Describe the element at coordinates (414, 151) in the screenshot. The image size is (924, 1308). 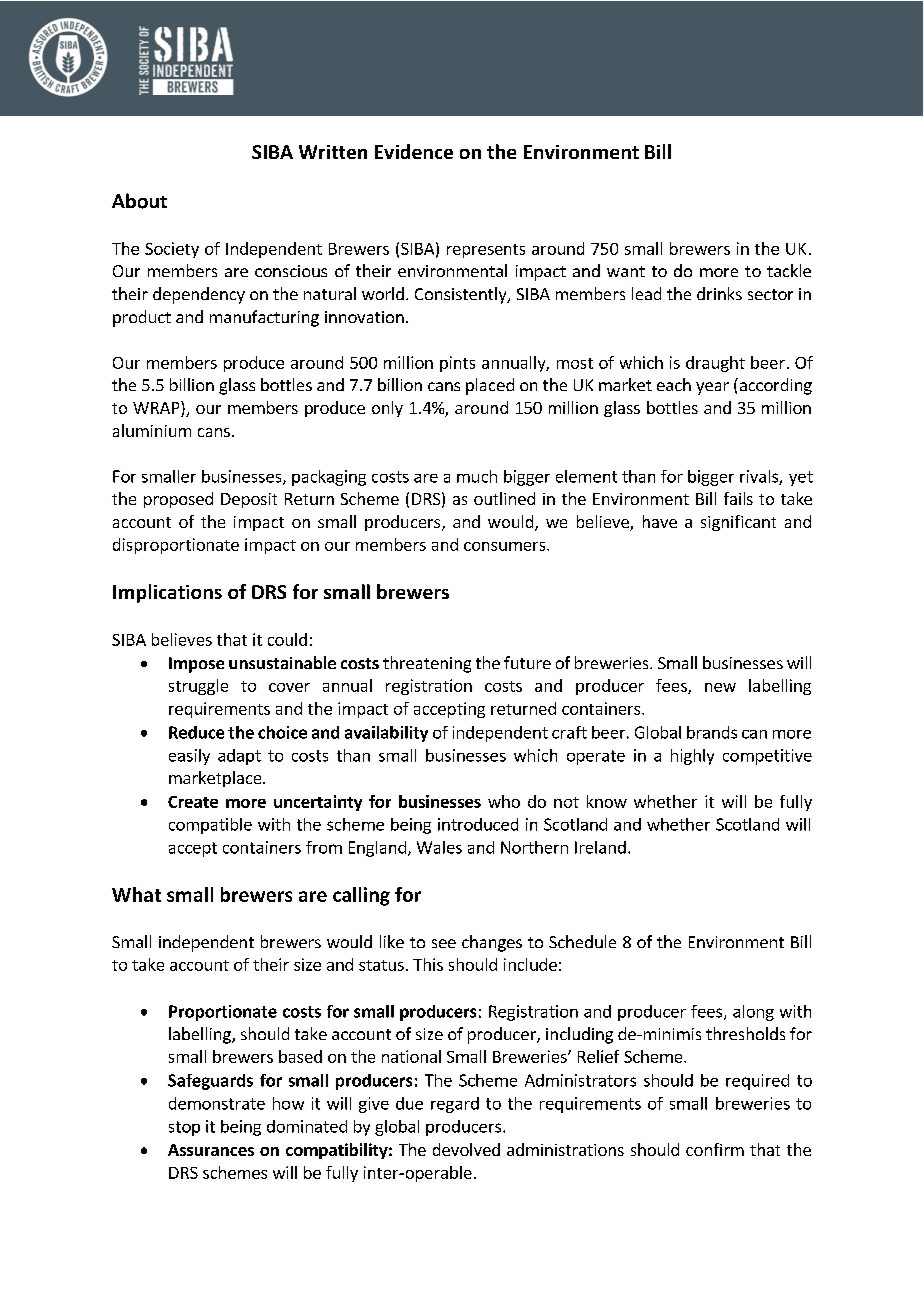
I see `Evidence` at that location.
